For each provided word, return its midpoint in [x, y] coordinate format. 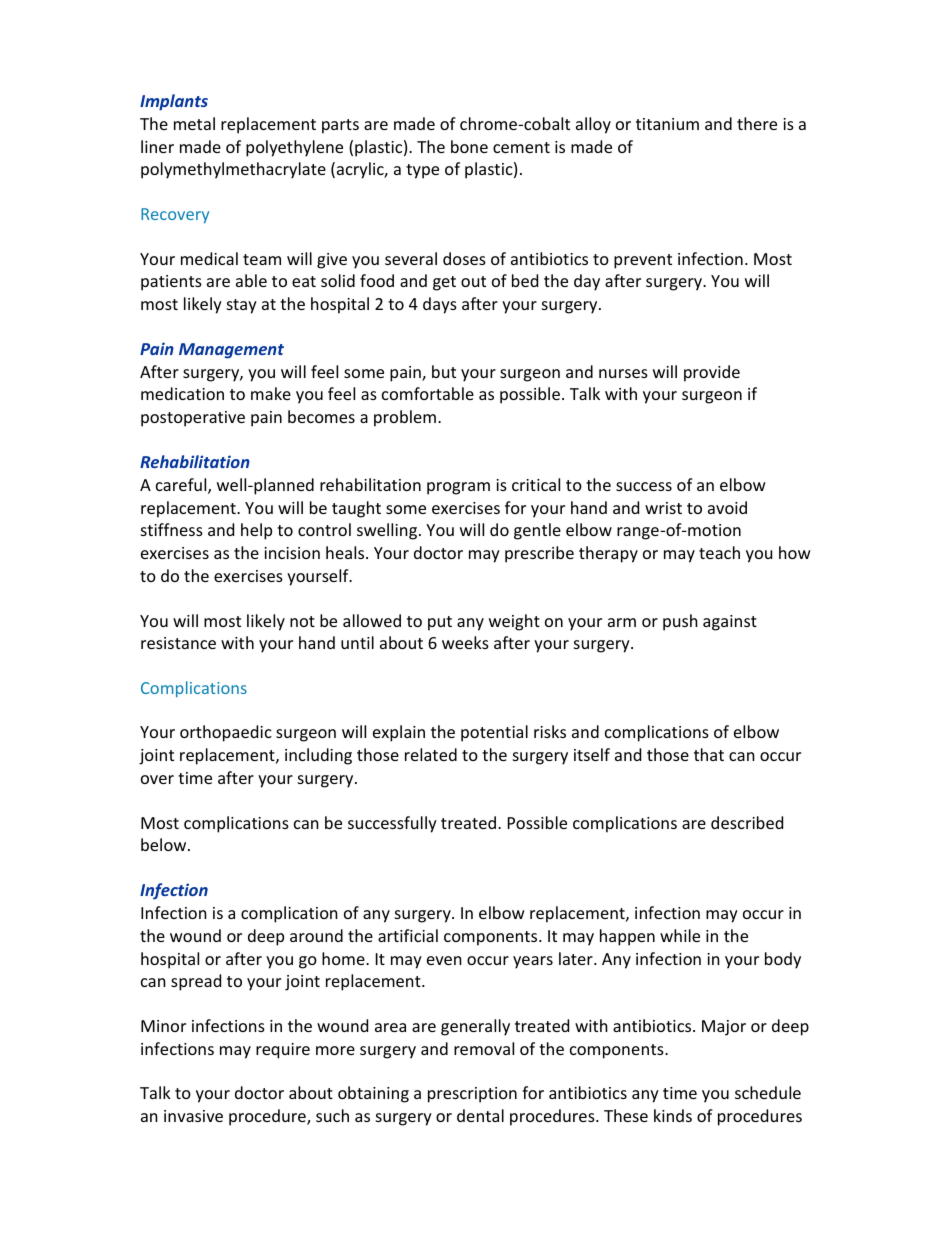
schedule [768, 1092]
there [757, 123]
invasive [193, 1116]
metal [194, 123]
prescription [472, 1095]
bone [469, 146]
